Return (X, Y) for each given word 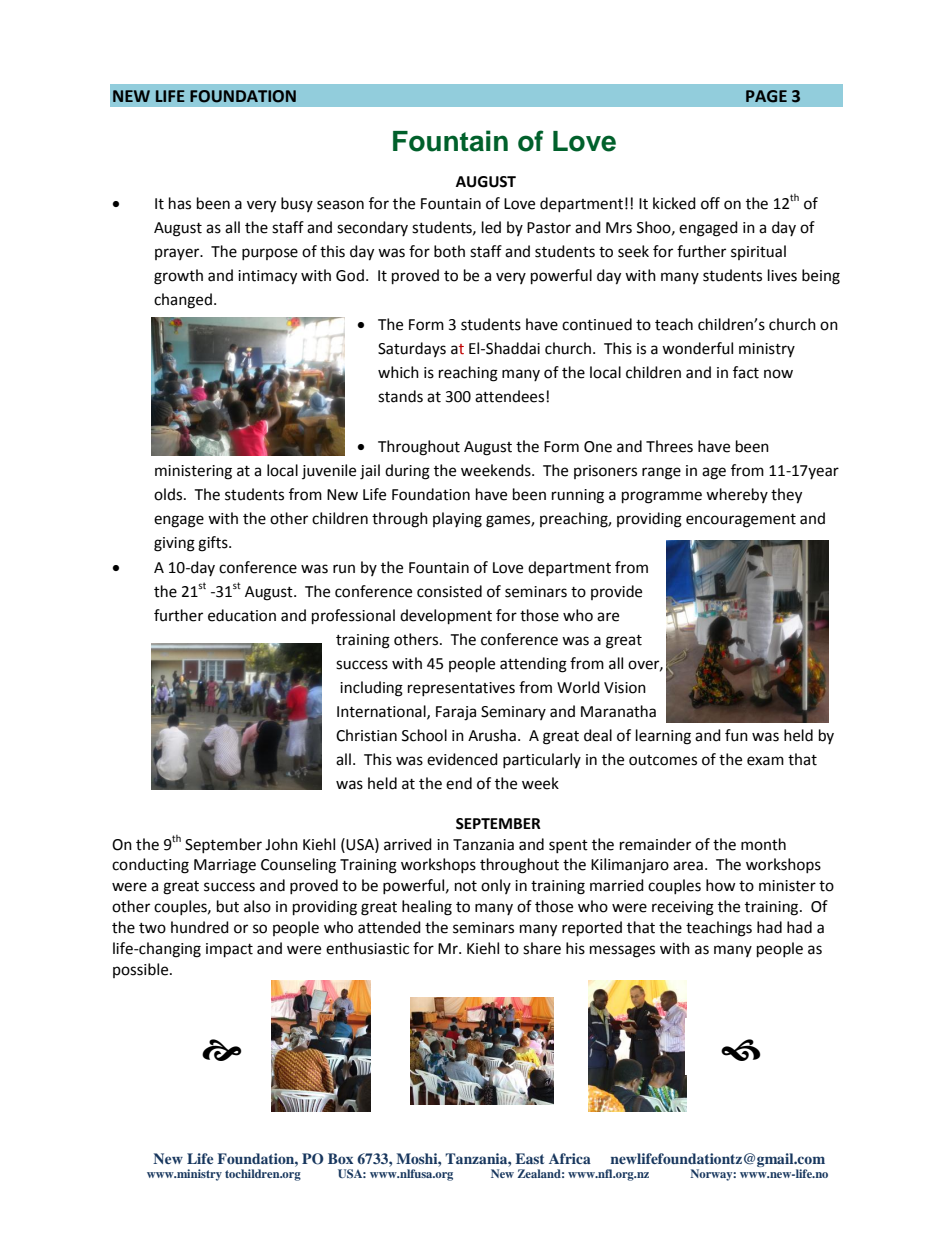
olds (169, 494)
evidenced (462, 759)
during (407, 472)
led (491, 227)
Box (340, 1158)
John (281, 844)
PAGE (766, 96)
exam (765, 761)
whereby (737, 495)
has (180, 203)
